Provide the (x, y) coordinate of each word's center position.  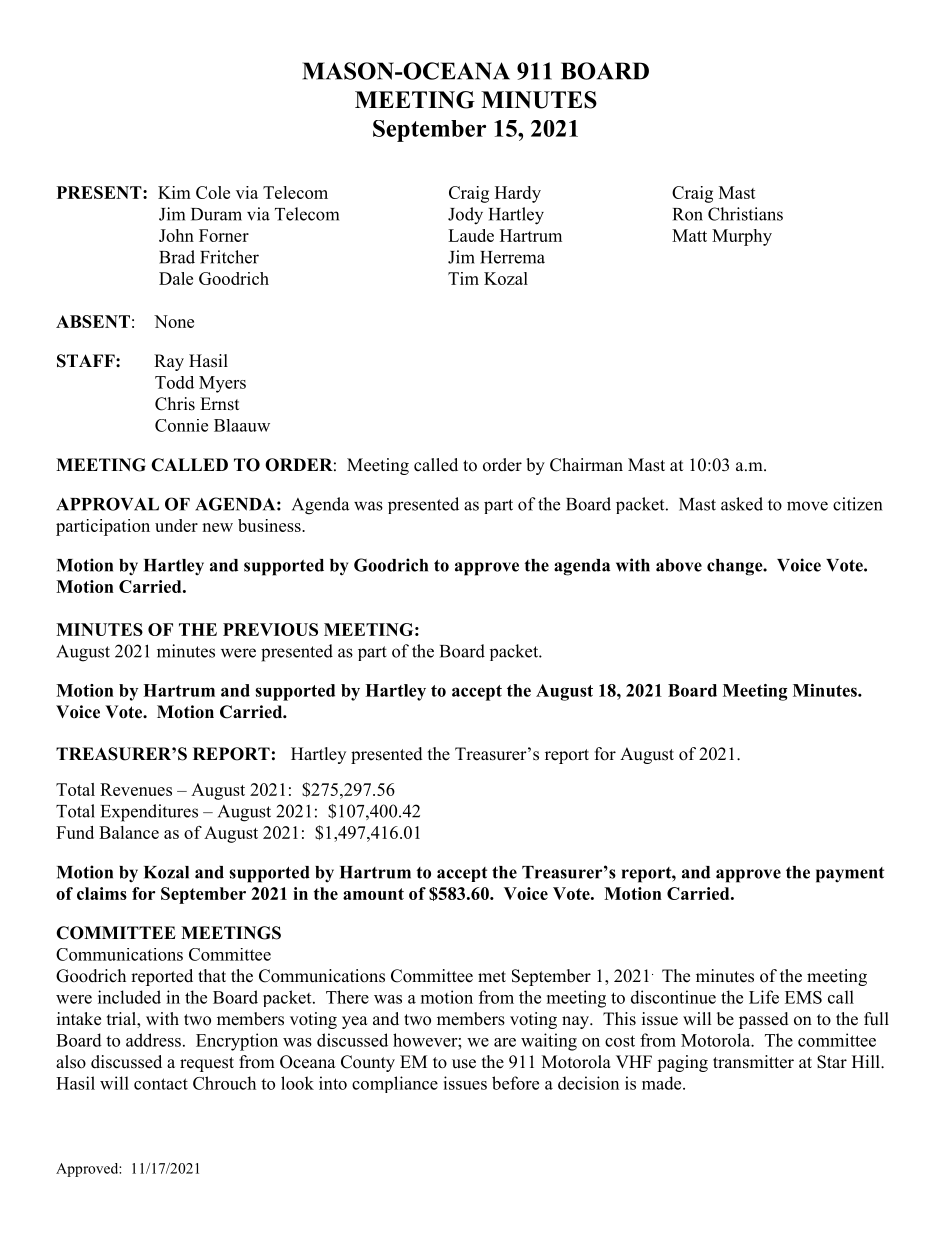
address (153, 1040)
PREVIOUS (270, 629)
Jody (465, 216)
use (464, 1064)
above (679, 565)
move (807, 506)
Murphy (742, 237)
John (176, 235)
